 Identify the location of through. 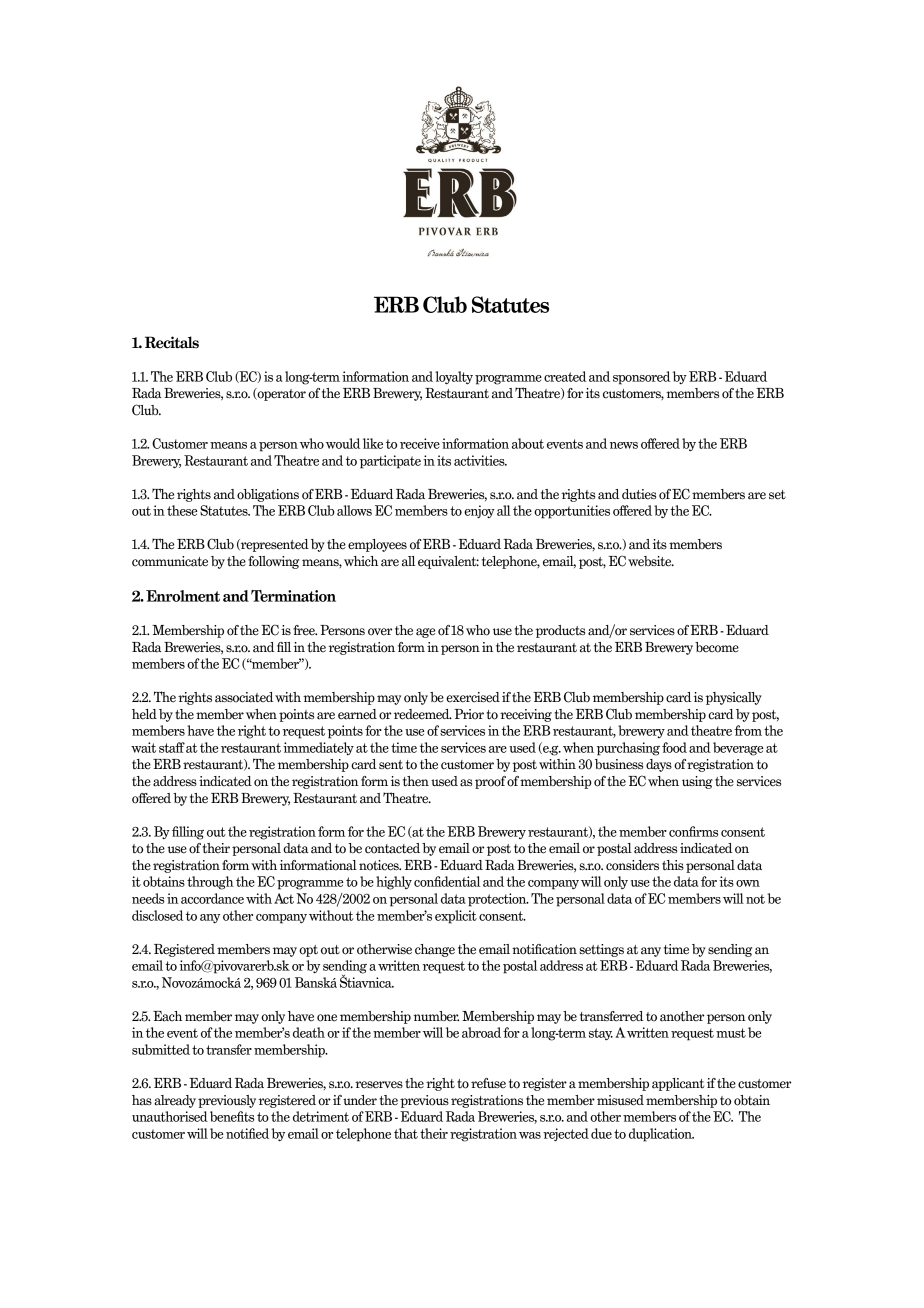
(210, 883).
